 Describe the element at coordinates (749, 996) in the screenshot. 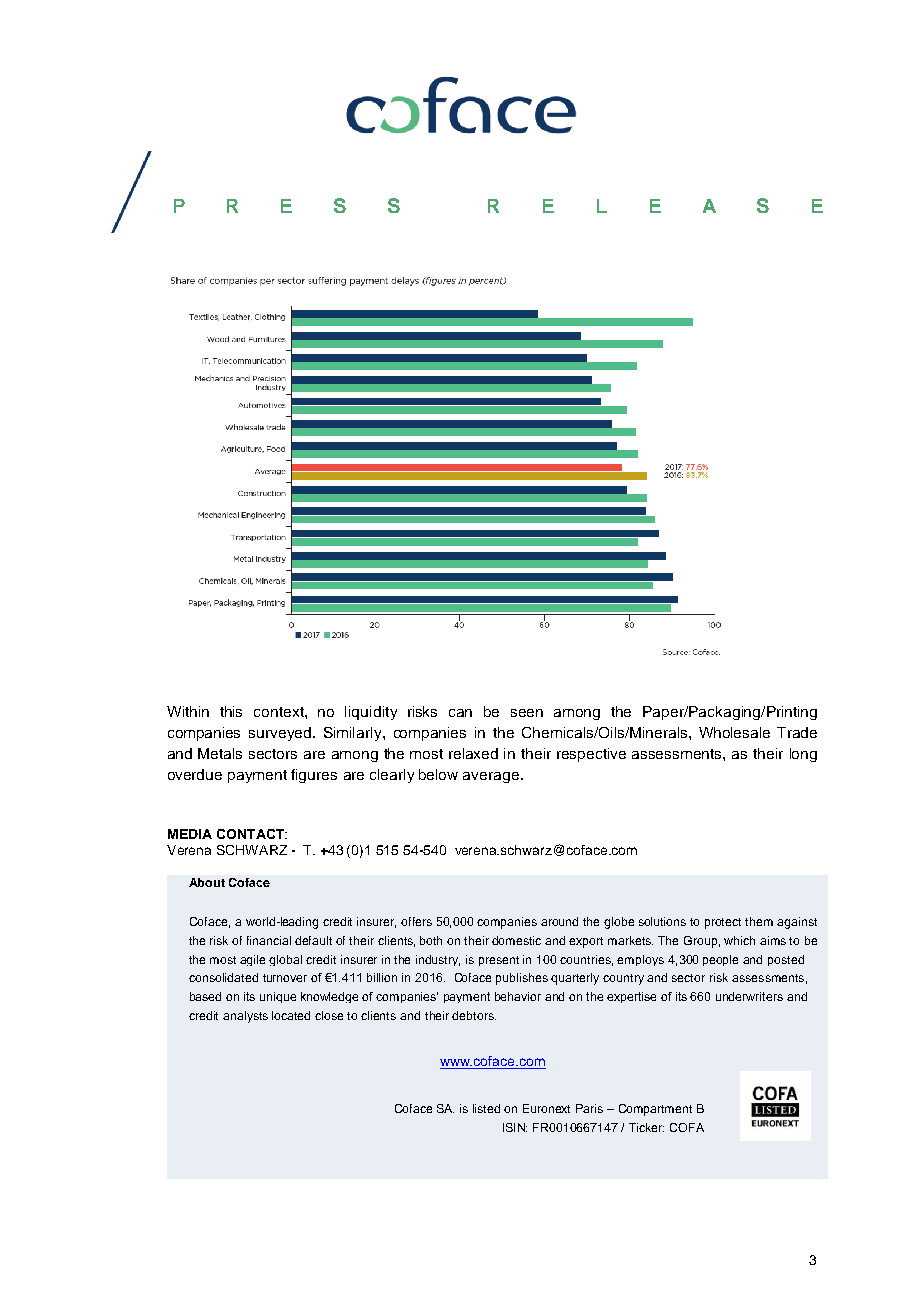

I see `underwriters` at that location.
